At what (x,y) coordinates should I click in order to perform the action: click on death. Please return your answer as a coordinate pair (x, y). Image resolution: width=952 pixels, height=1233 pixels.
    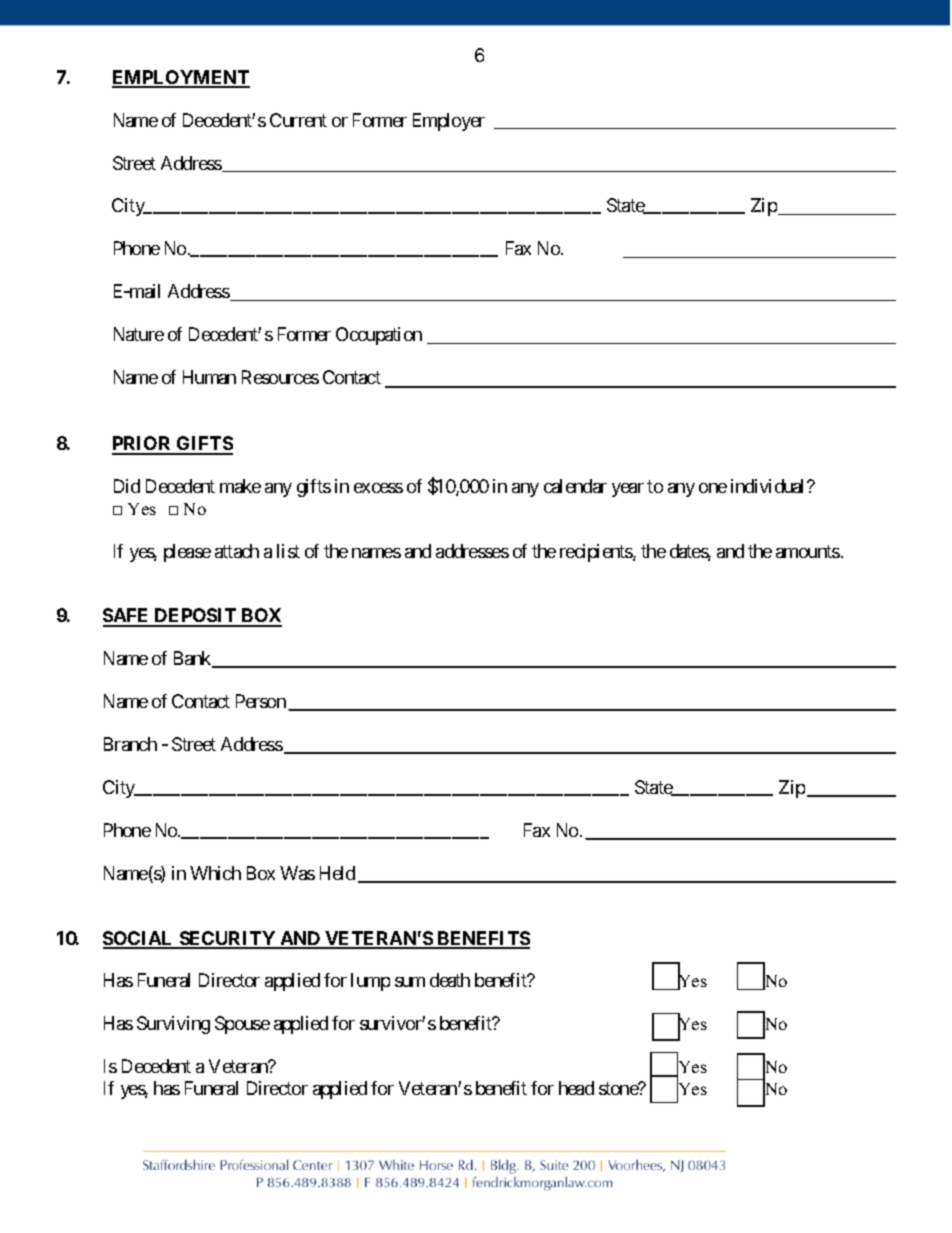
    Looking at the image, I should click on (450, 980).
